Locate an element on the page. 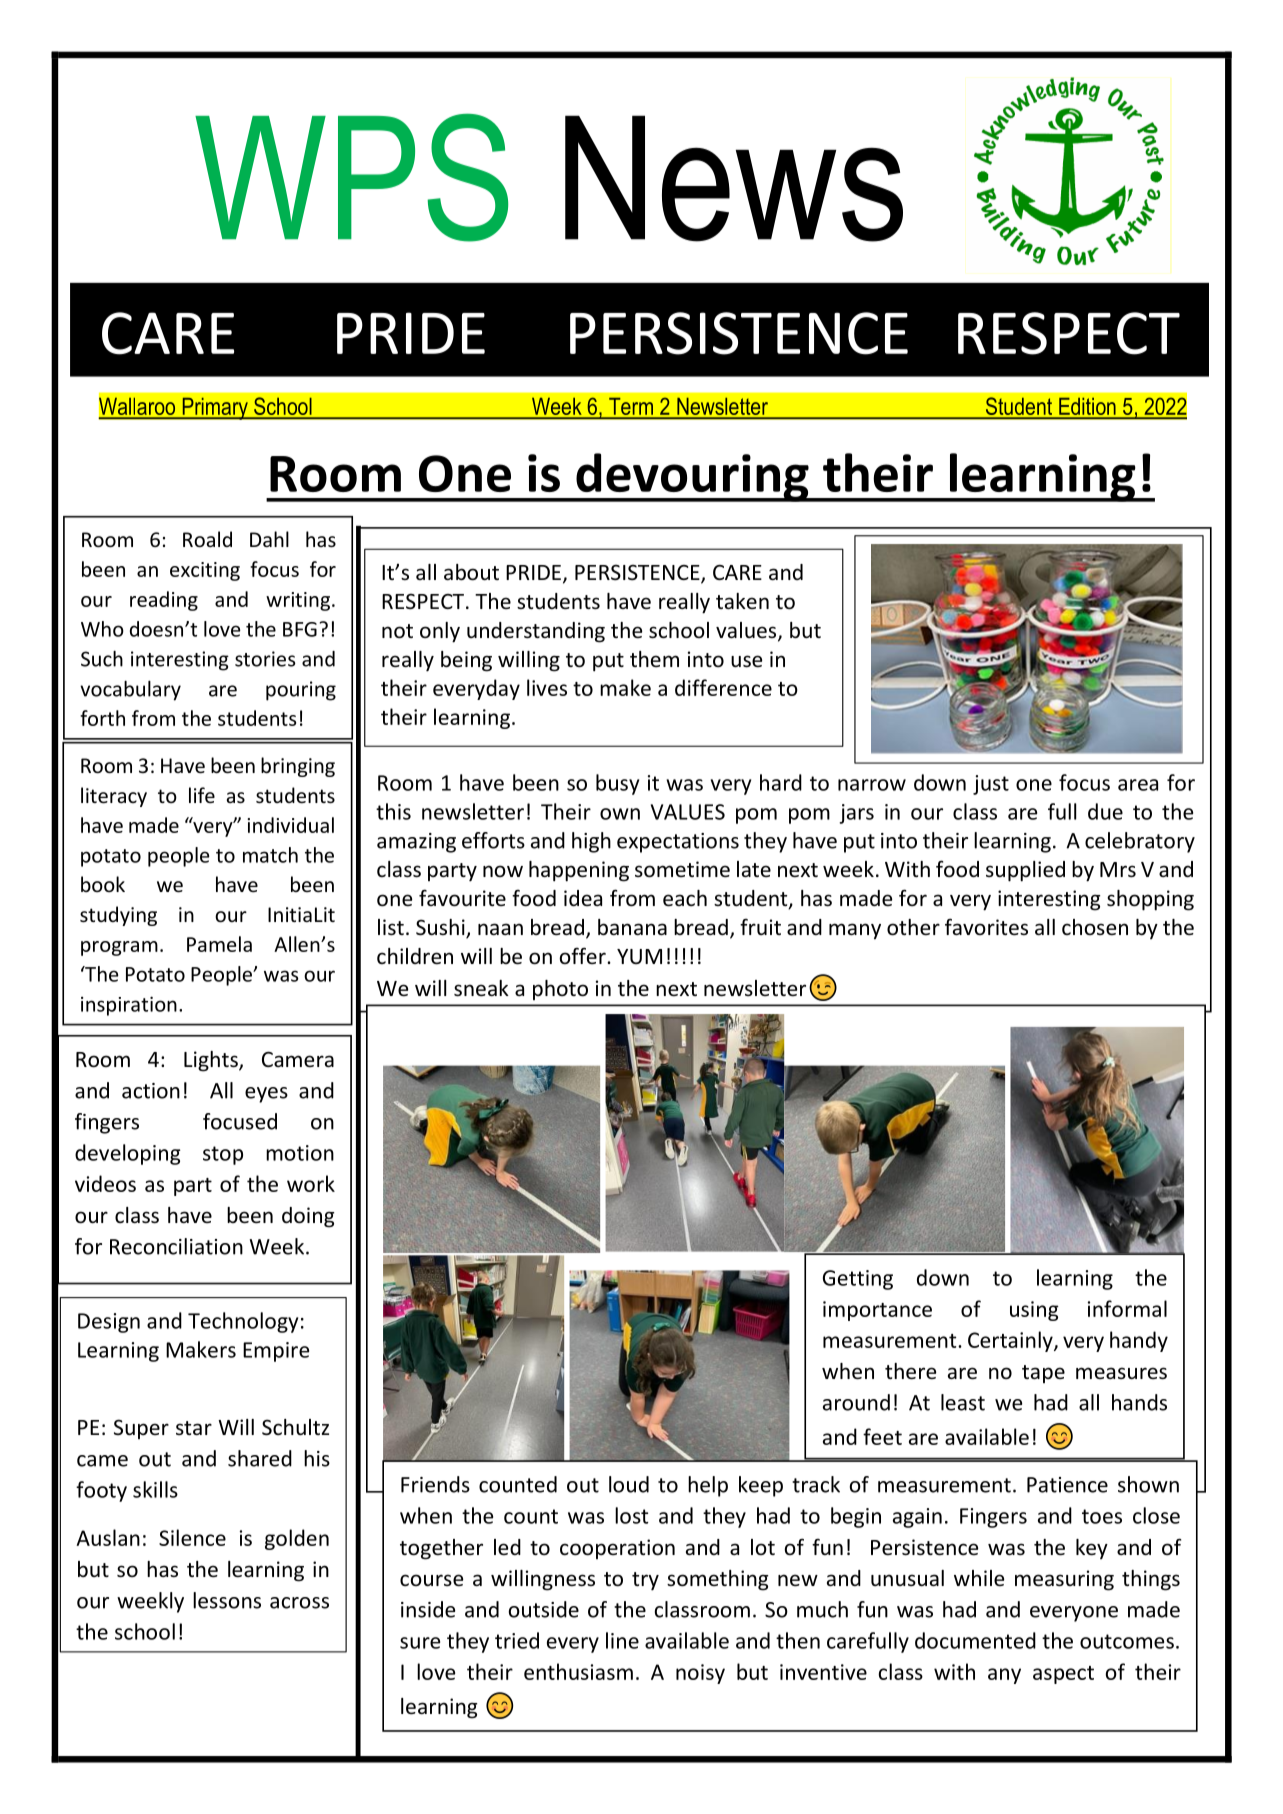  Pamela is located at coordinates (219, 944).
